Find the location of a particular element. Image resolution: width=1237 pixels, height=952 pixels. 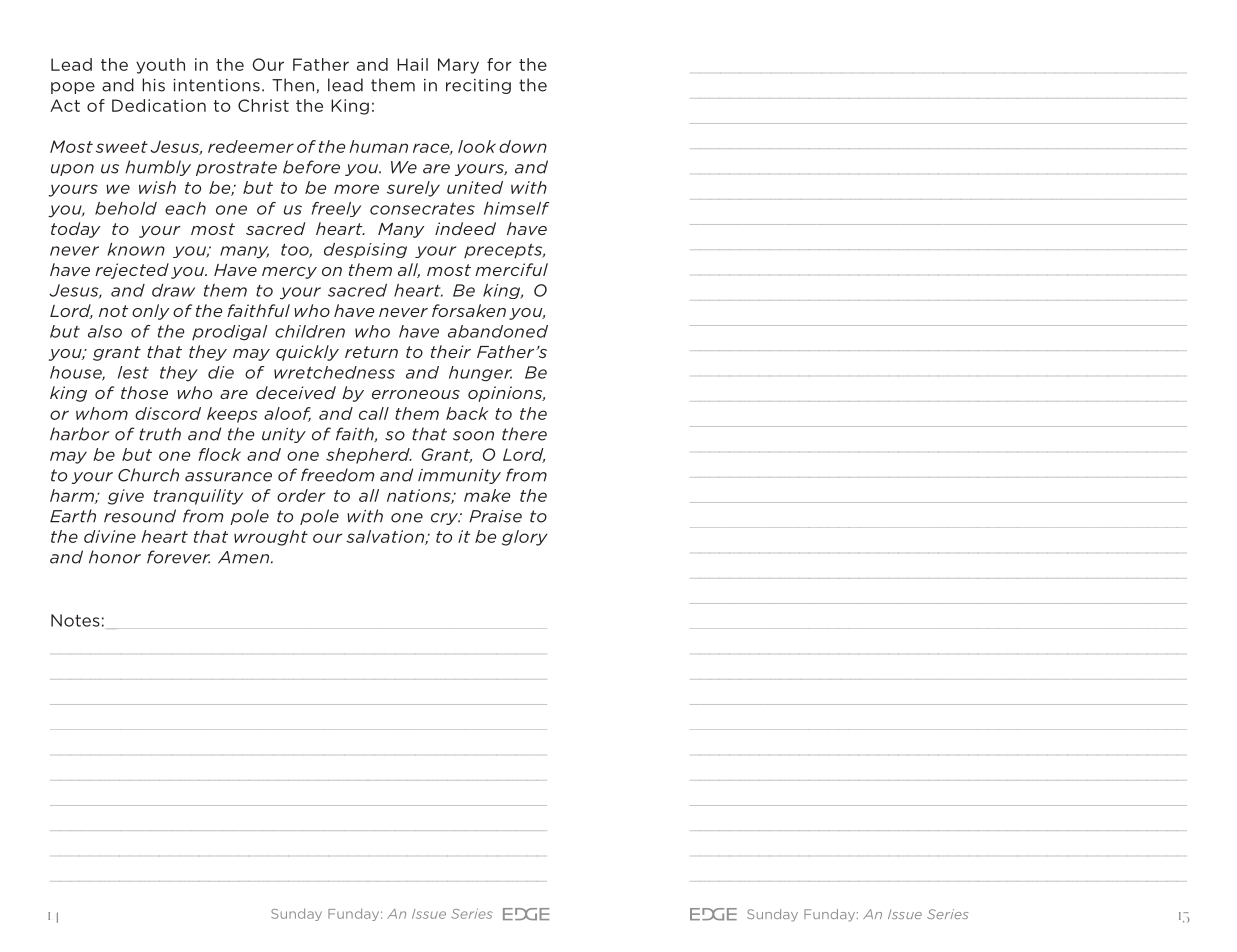

behold is located at coordinates (126, 208).
